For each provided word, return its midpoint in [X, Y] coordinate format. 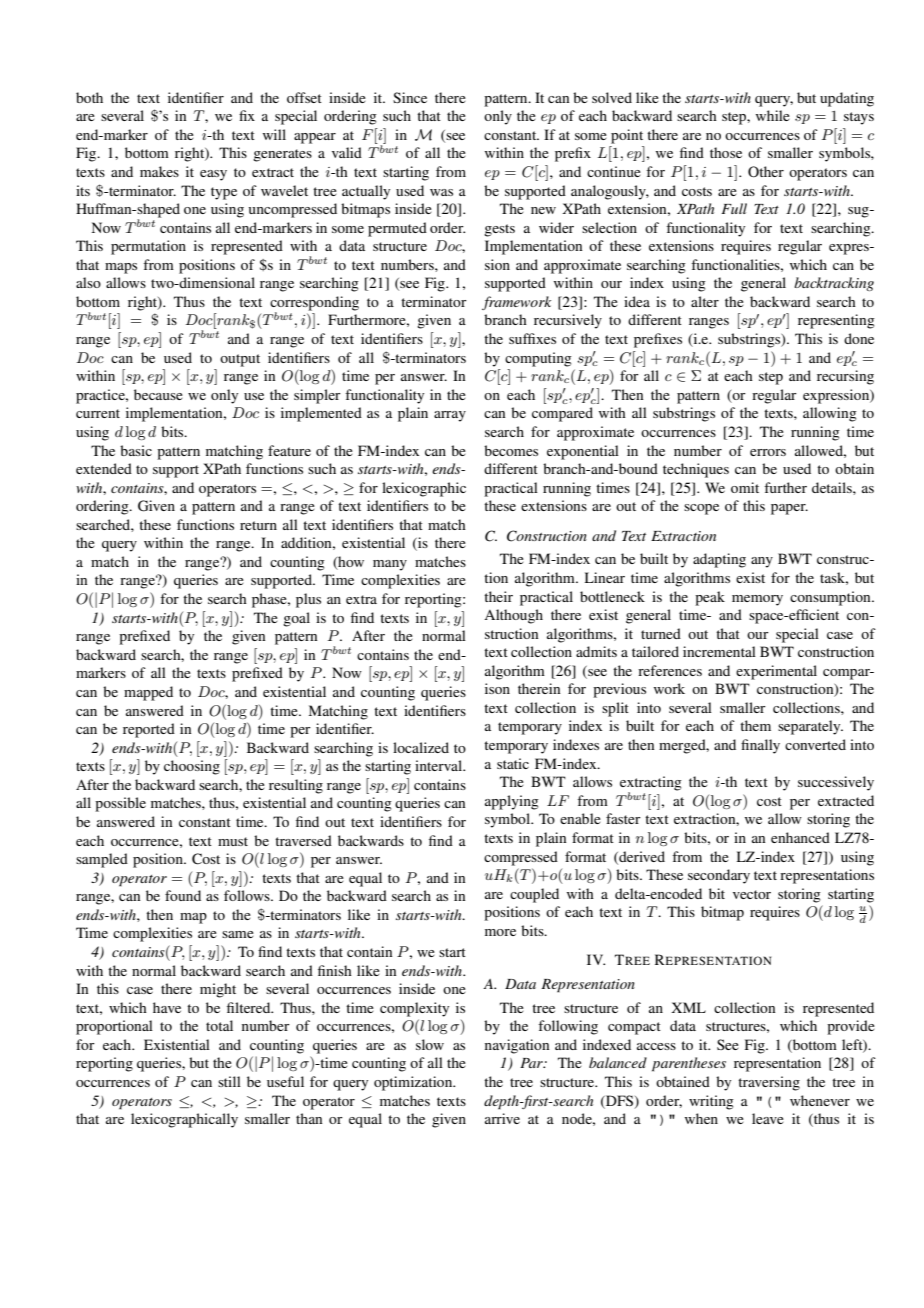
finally [760, 746]
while [773, 115]
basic [136, 450]
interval [440, 765]
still [229, 1081]
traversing [769, 1083]
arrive [502, 1118]
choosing [192, 767]
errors [768, 452]
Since [410, 97]
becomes [511, 450]
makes [159, 171]
